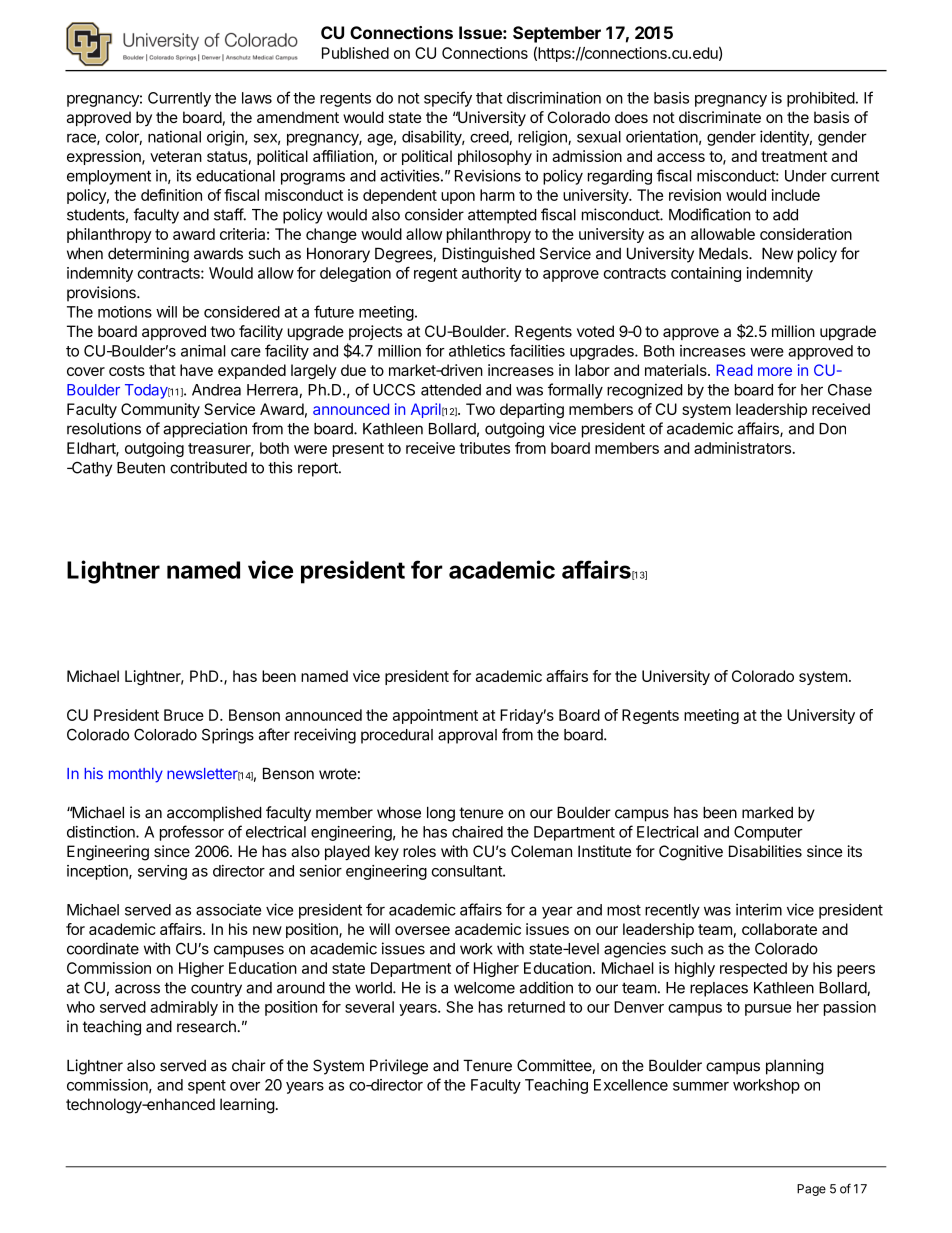 The height and width of the screenshot is (1233, 952). What do you see at coordinates (448, 99) in the screenshot?
I see `specify` at bounding box center [448, 99].
